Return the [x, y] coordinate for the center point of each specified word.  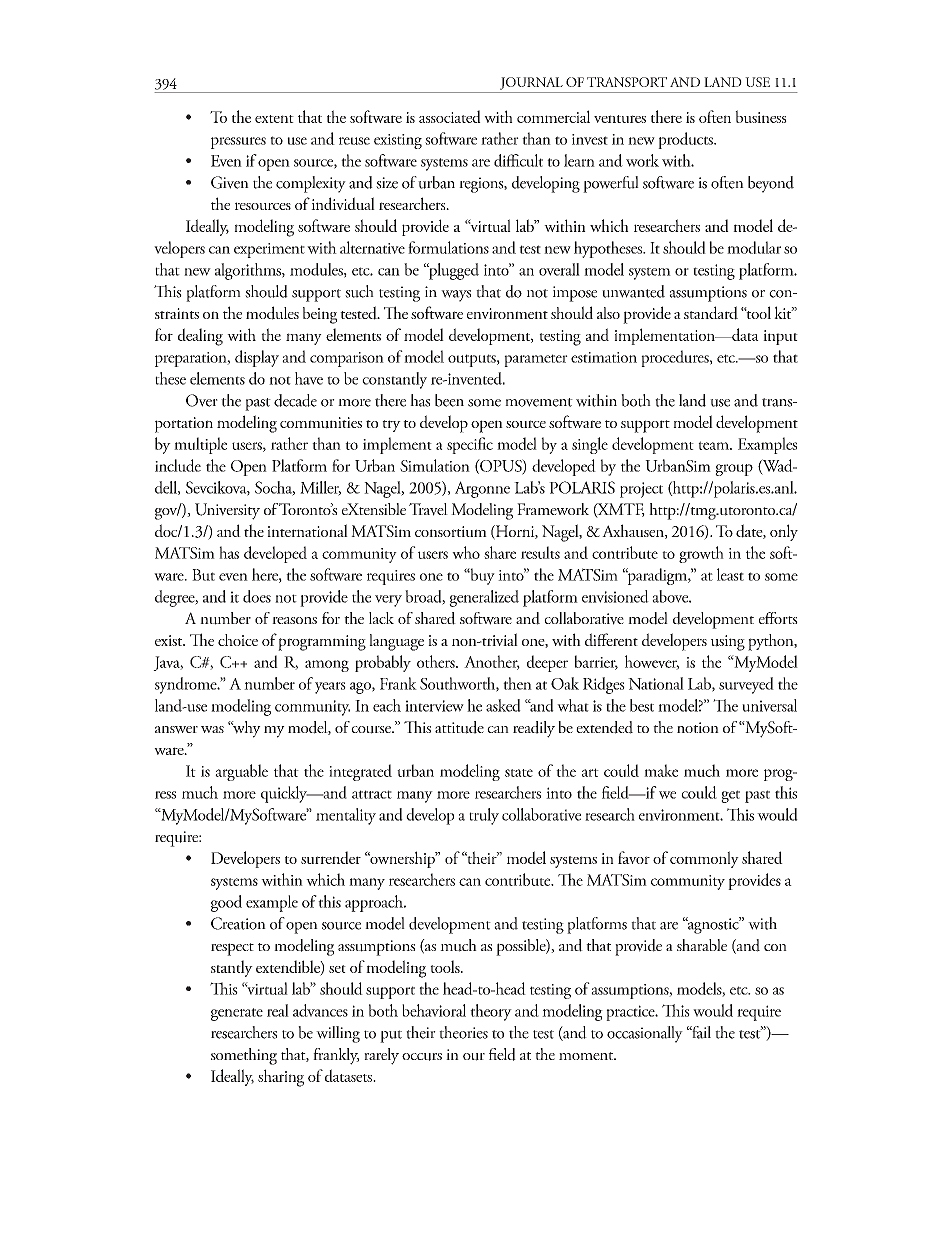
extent [274, 119]
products [686, 140]
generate [237, 1014]
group [734, 470]
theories [463, 1032]
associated [450, 116]
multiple [200, 445]
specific [470, 445]
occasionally [645, 1034]
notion [698, 727]
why [246, 729]
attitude [459, 727]
